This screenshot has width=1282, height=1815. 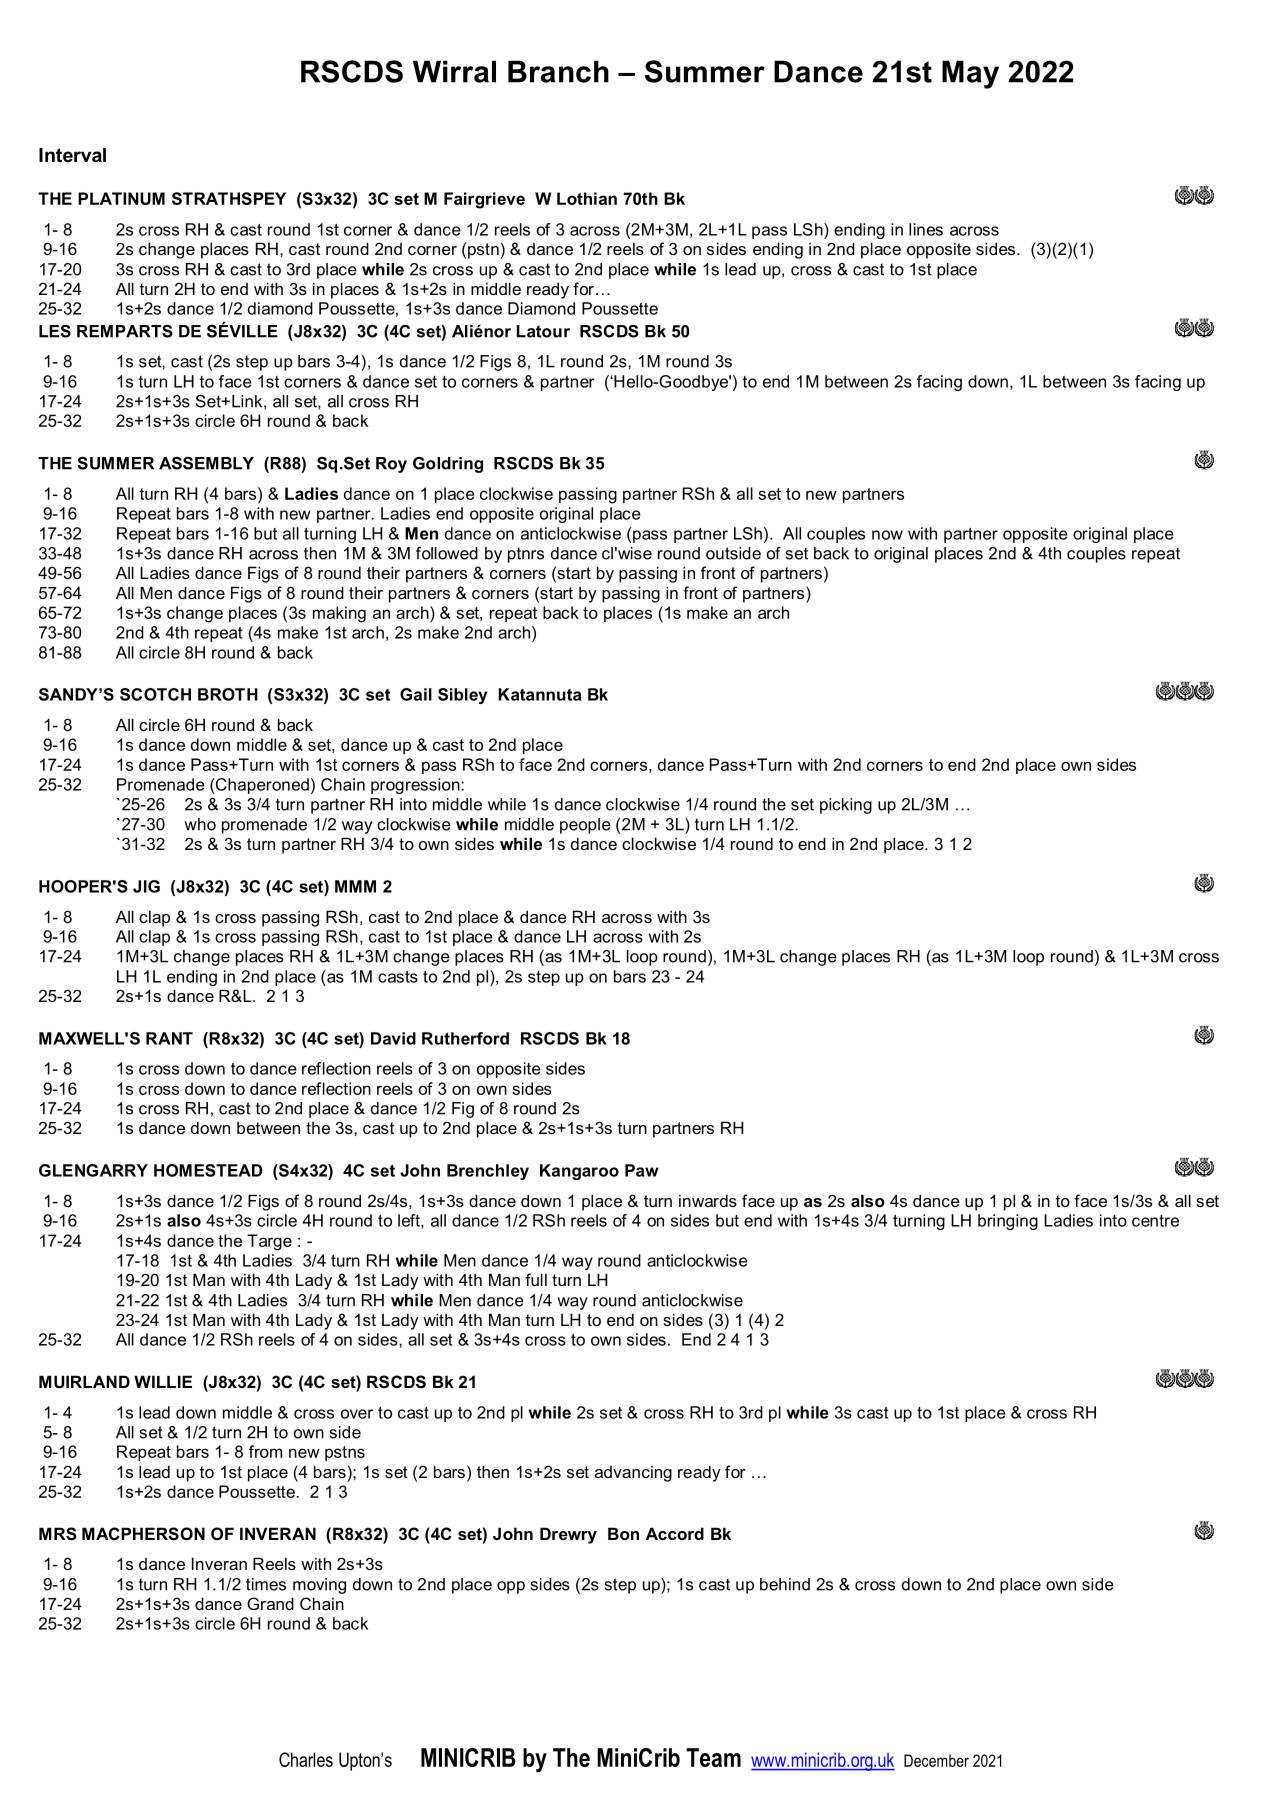 I want to click on PLATINUM, so click(x=121, y=198).
